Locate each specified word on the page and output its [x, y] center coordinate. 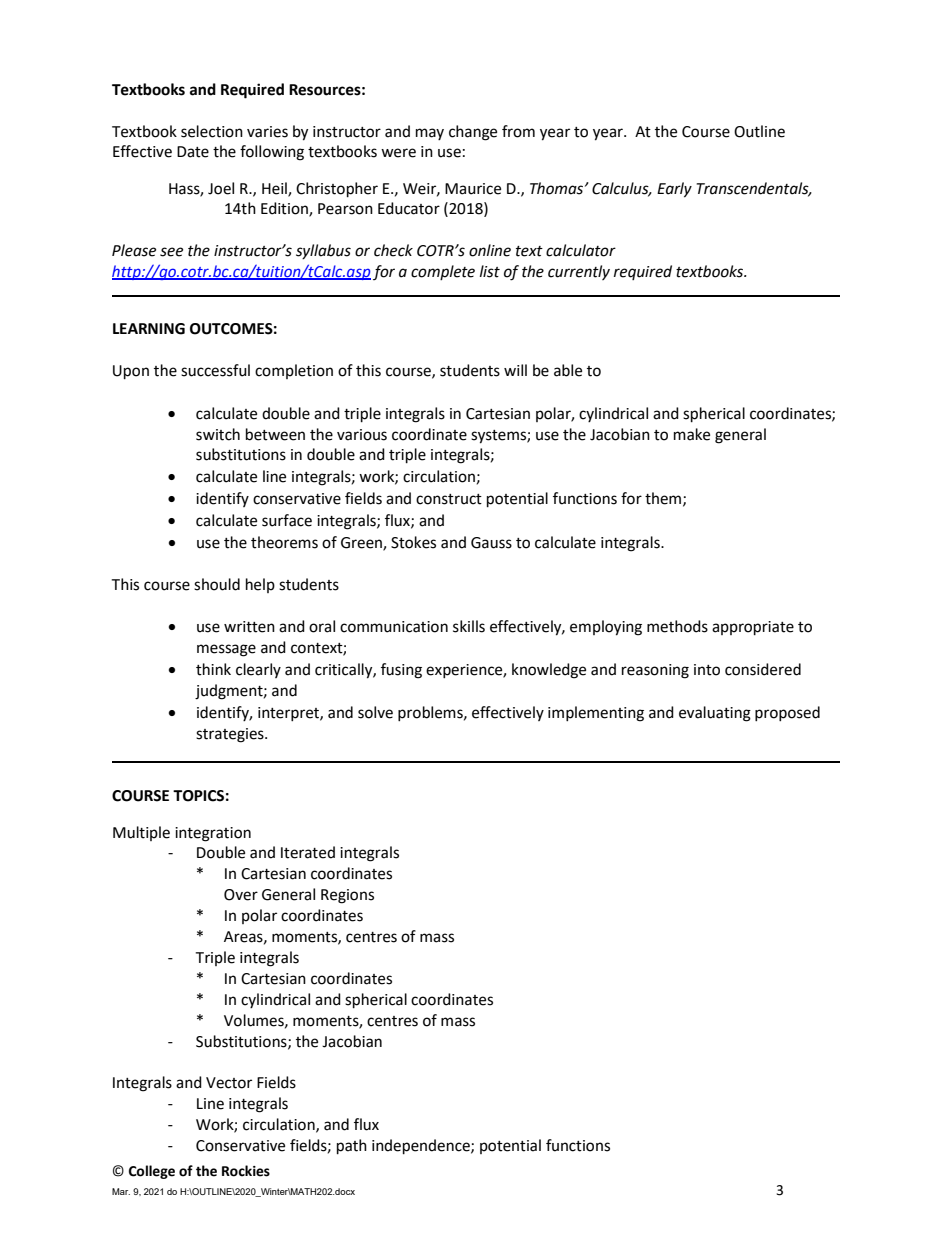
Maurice [473, 189]
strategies [231, 735]
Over [241, 895]
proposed [787, 713]
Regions [347, 896]
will [515, 370]
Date [193, 152]
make [692, 434]
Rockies [246, 1171]
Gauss [491, 543]
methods [677, 626]
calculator [581, 250]
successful [215, 370]
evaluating [715, 714]
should [217, 584]
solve [375, 712]
